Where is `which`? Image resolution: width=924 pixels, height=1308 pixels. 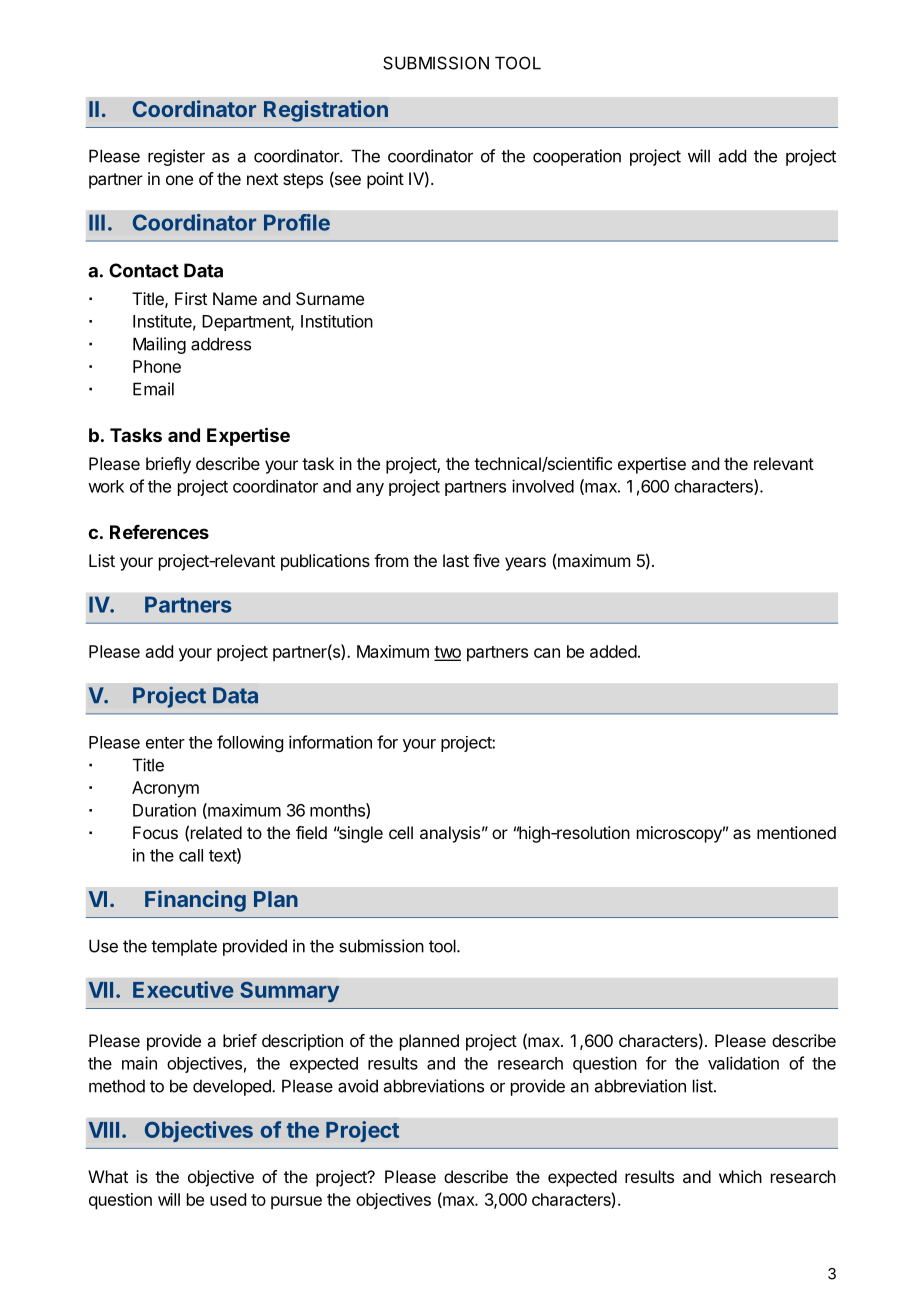 which is located at coordinates (740, 1176).
